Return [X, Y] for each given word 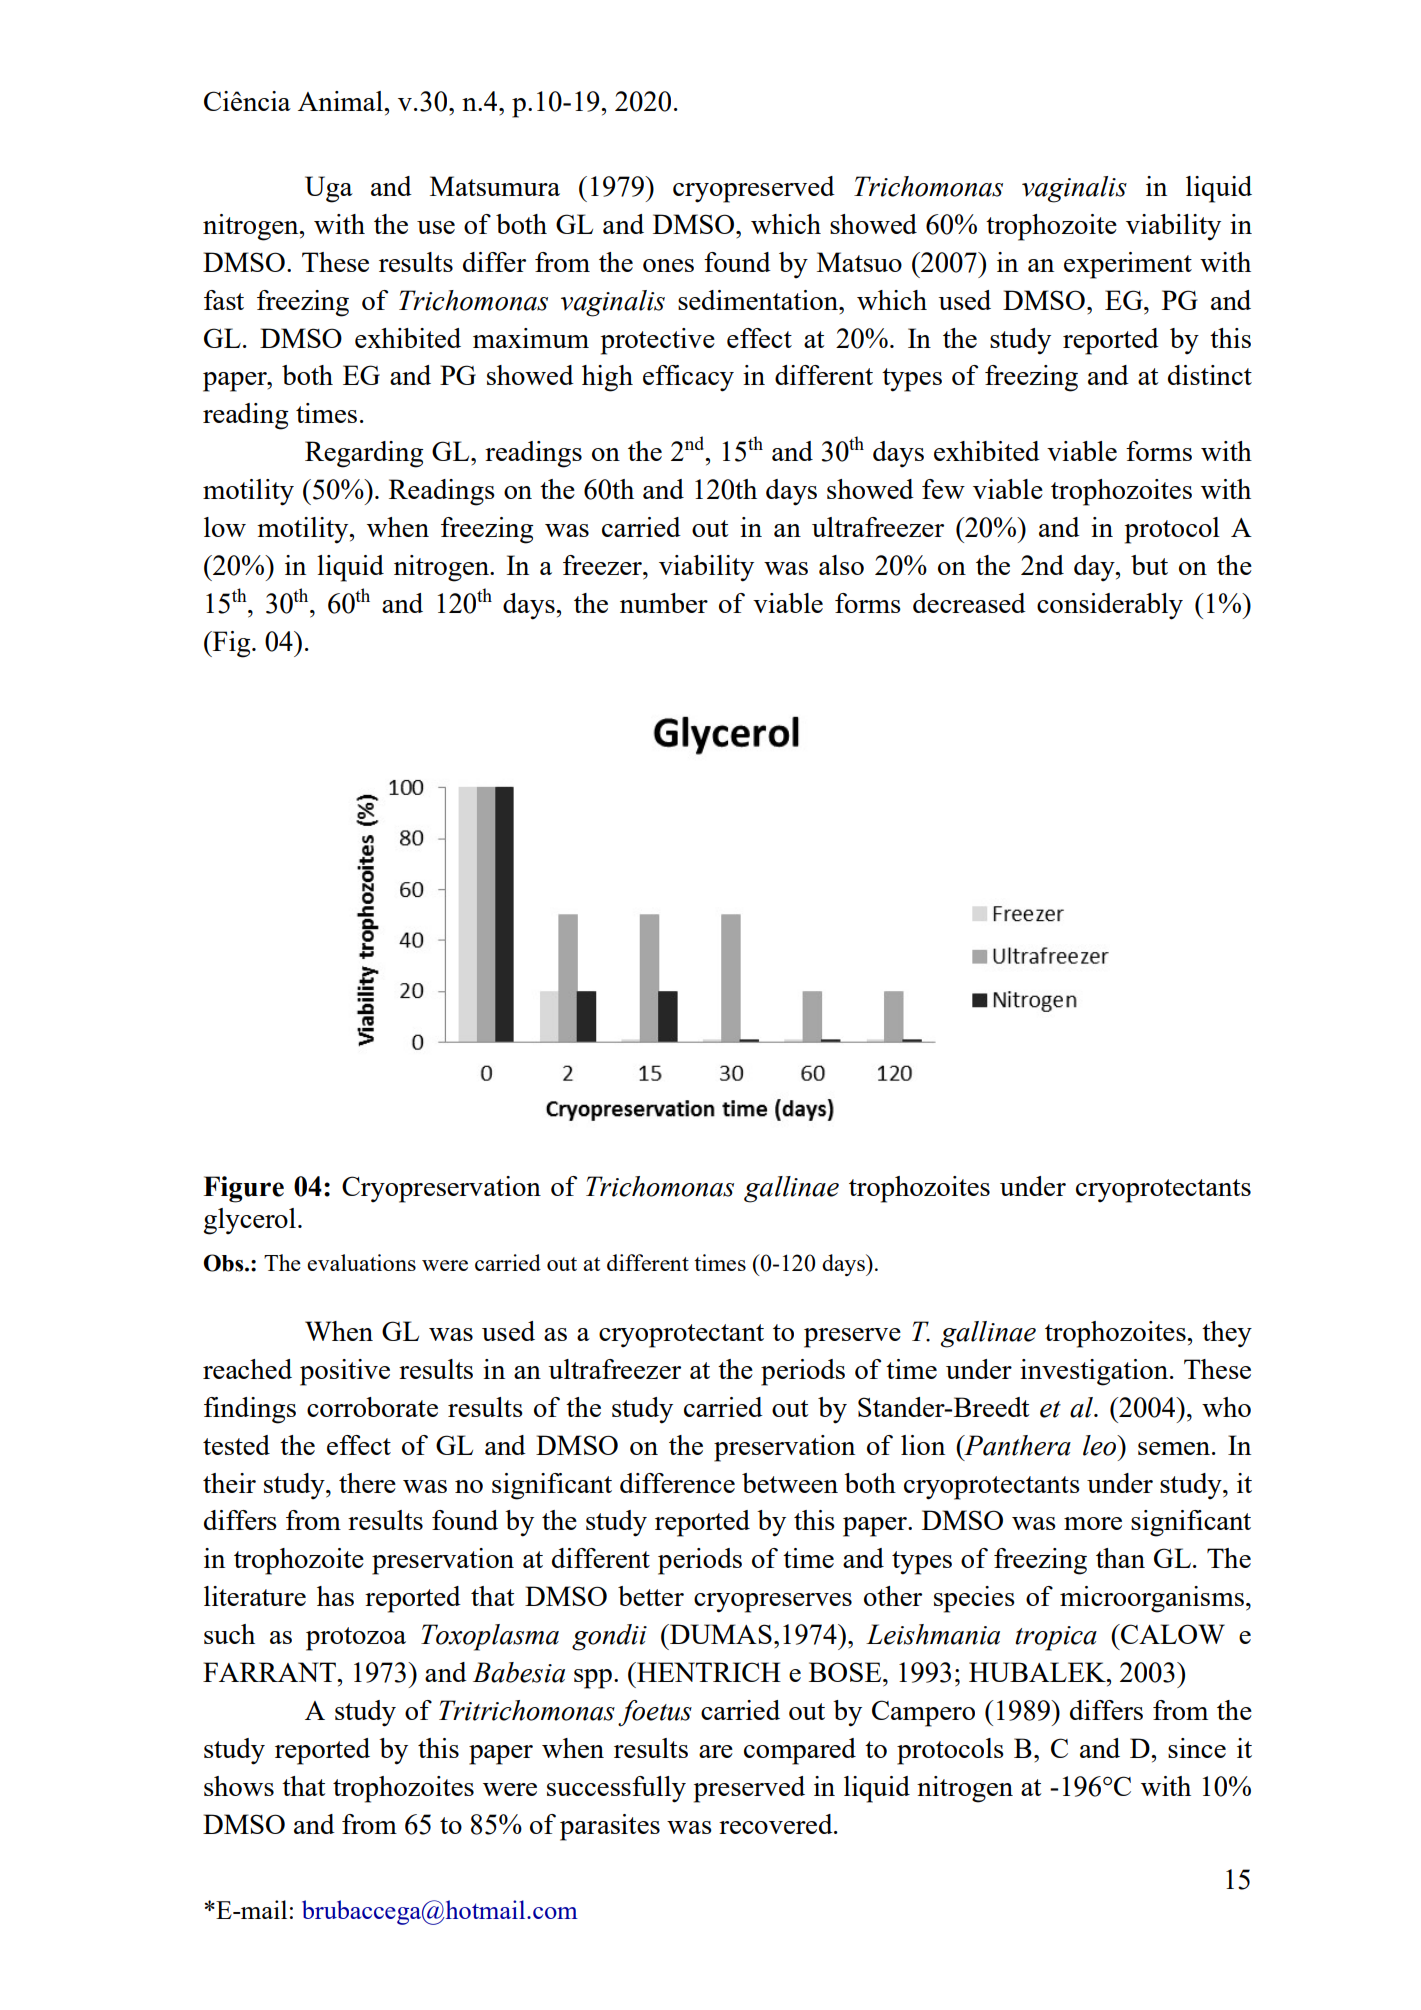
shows [239, 1786]
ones [668, 265]
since [1197, 1748]
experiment [1128, 265]
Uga [329, 189]
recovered [777, 1824]
